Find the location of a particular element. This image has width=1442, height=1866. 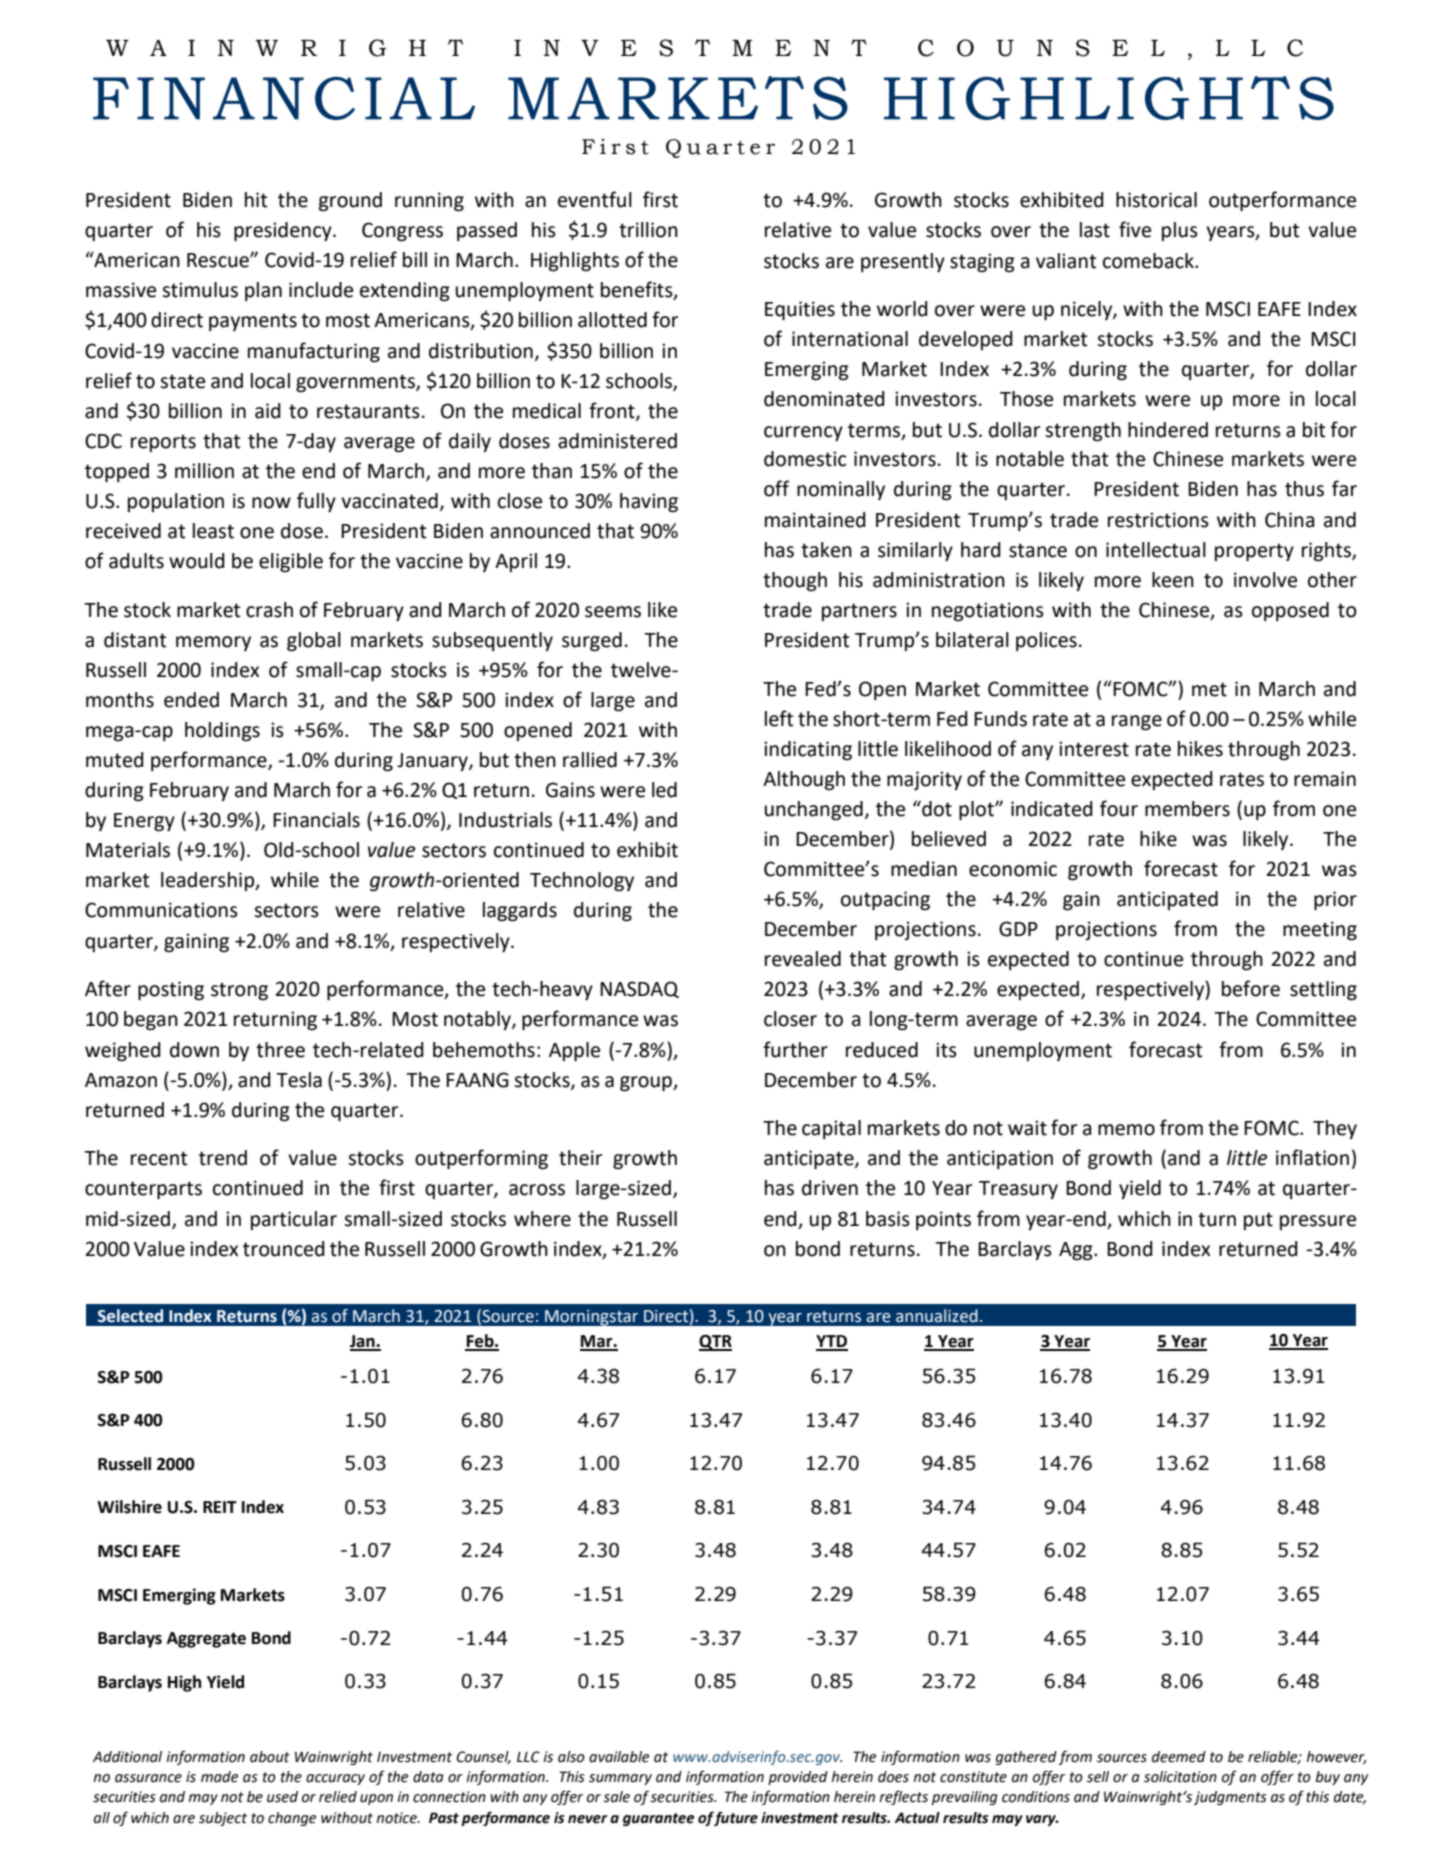

plus is located at coordinates (1180, 231).
